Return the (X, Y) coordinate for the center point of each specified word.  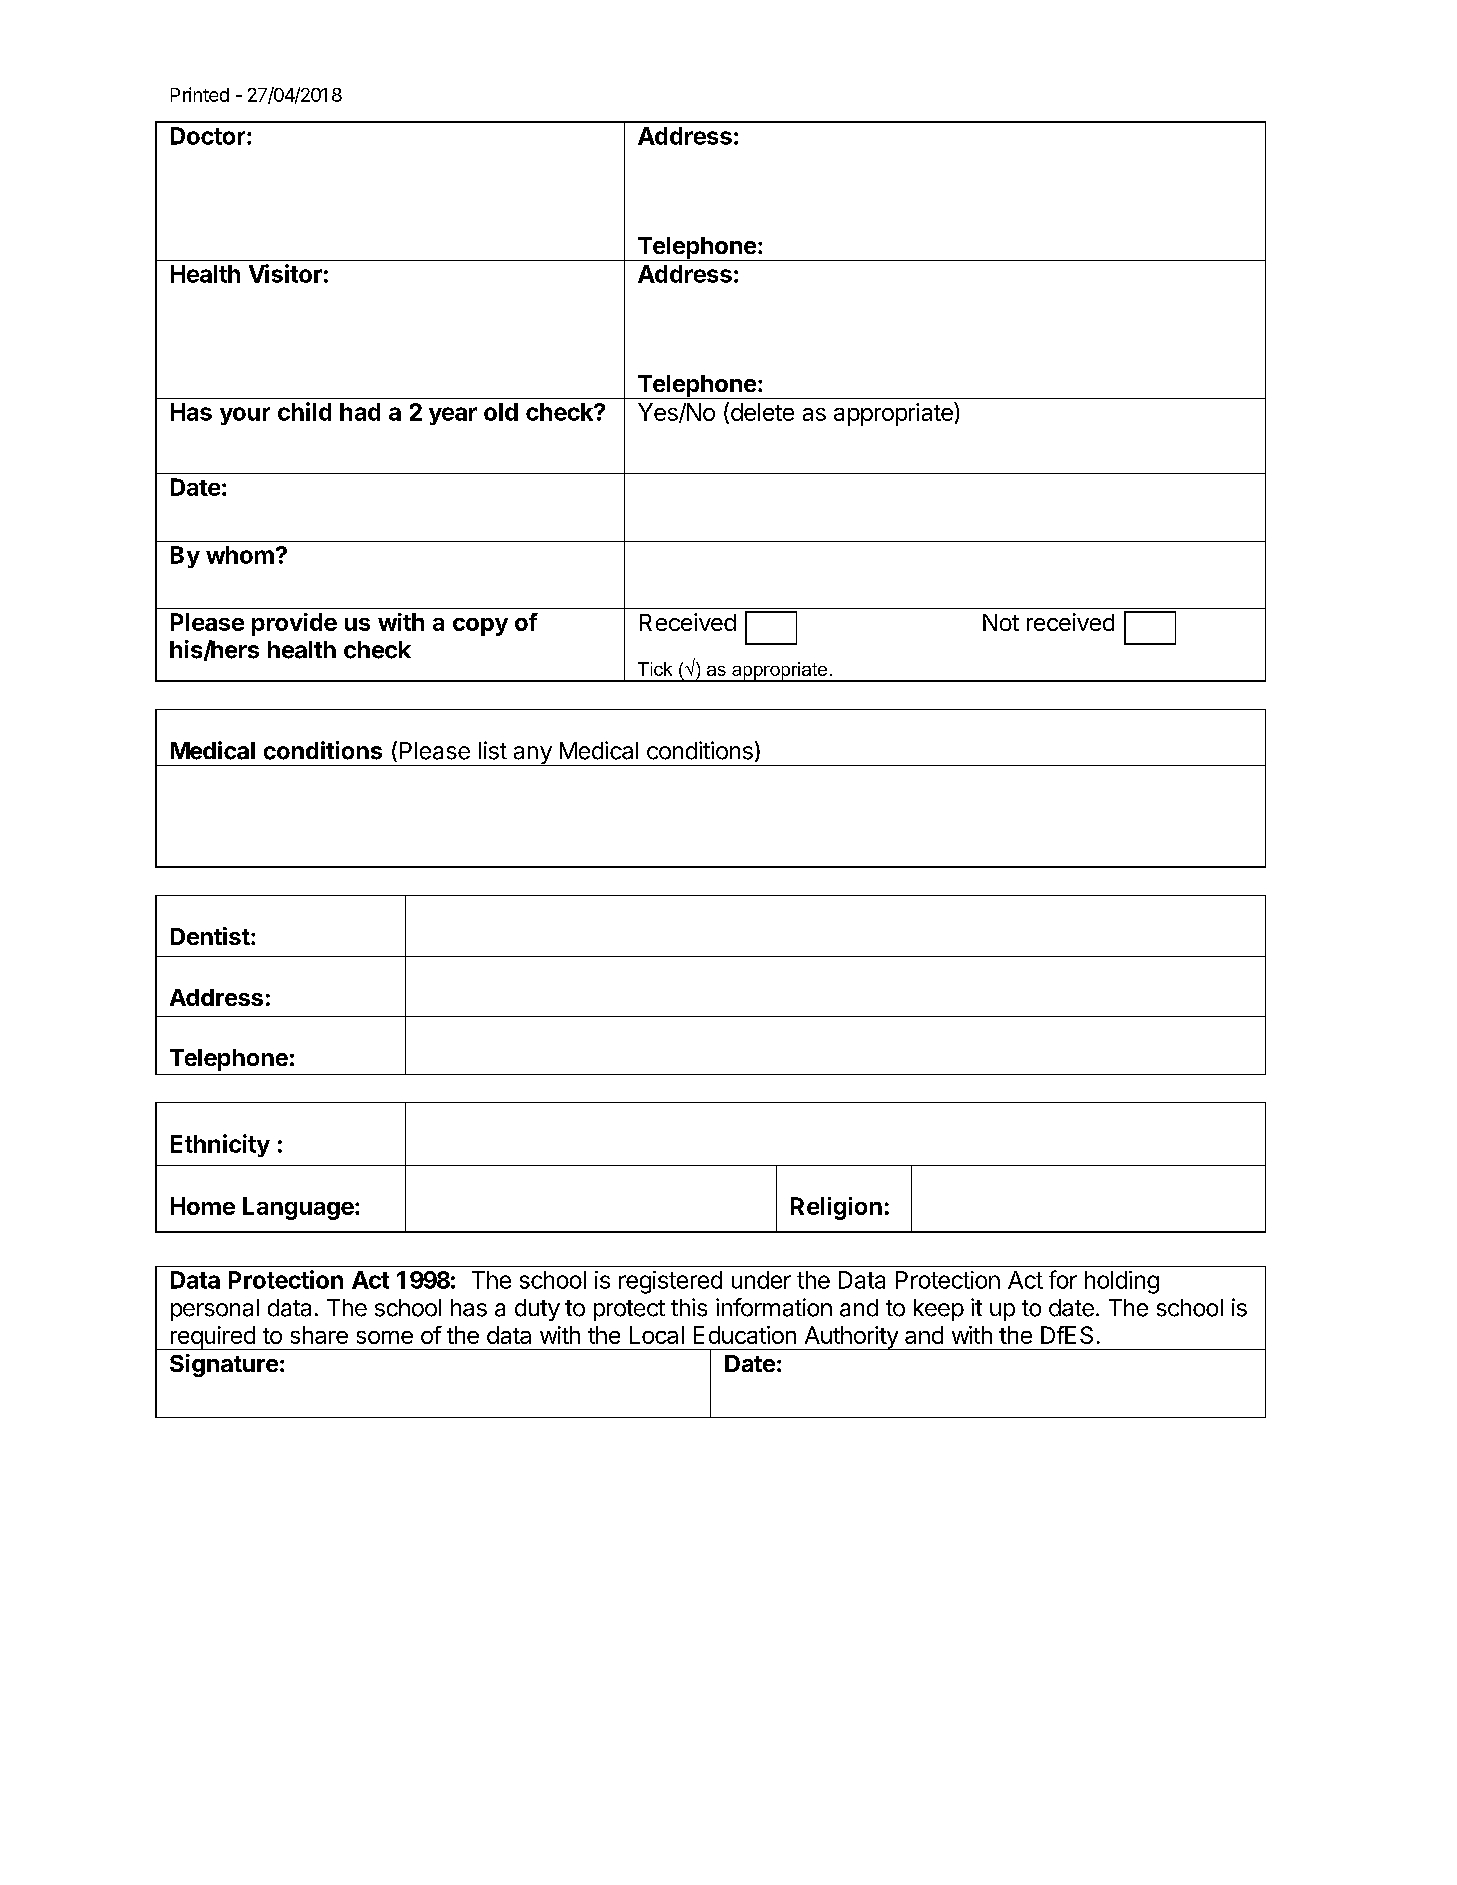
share (319, 1335)
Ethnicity (220, 1145)
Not (1001, 622)
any (532, 756)
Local (657, 1335)
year (453, 416)
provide (294, 624)
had (360, 412)
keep (939, 1310)
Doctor (209, 136)
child (304, 411)
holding (1122, 1282)
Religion (836, 1208)
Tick (655, 669)
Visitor (285, 273)
